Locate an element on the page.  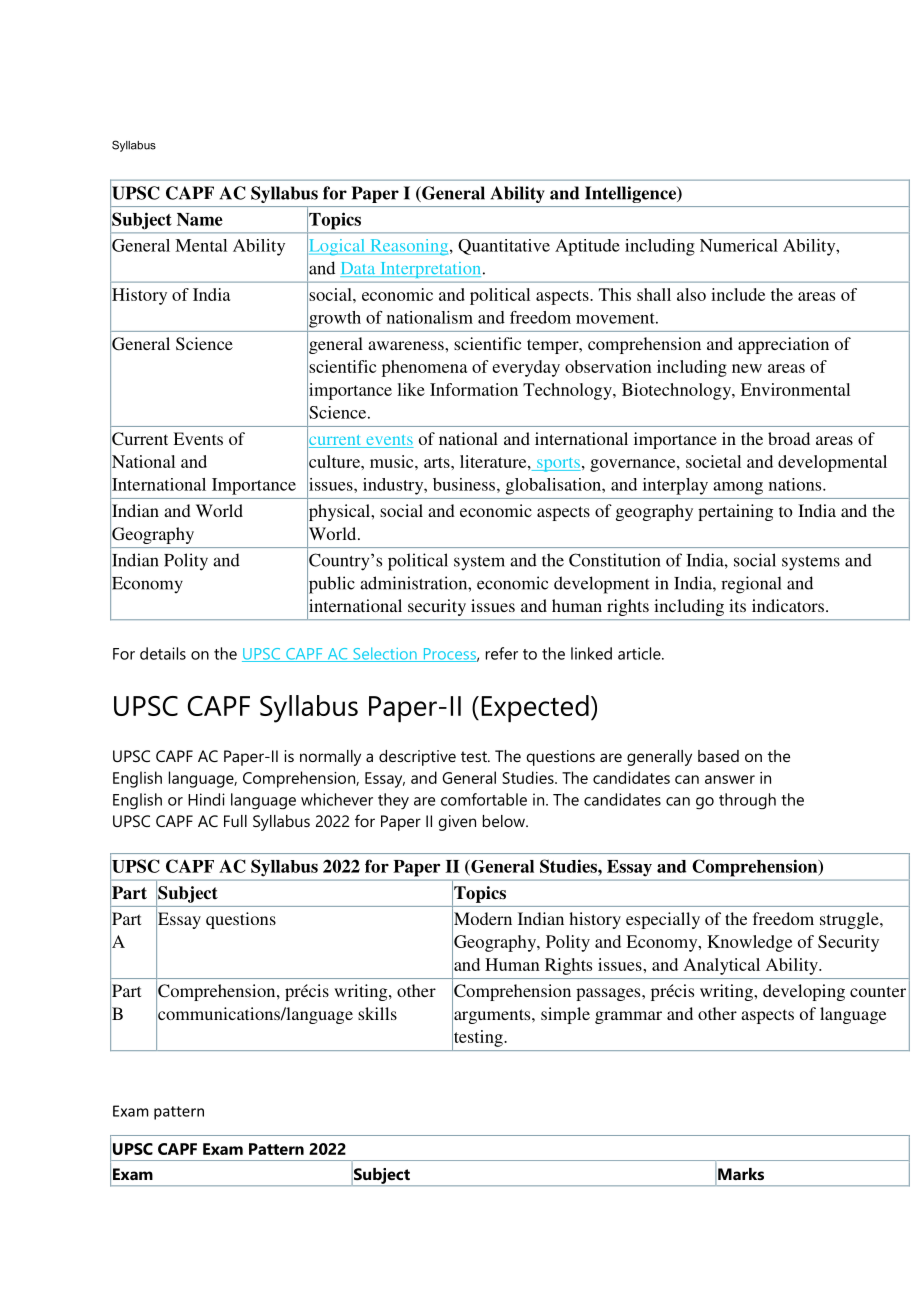
public is located at coordinates (331, 585).
